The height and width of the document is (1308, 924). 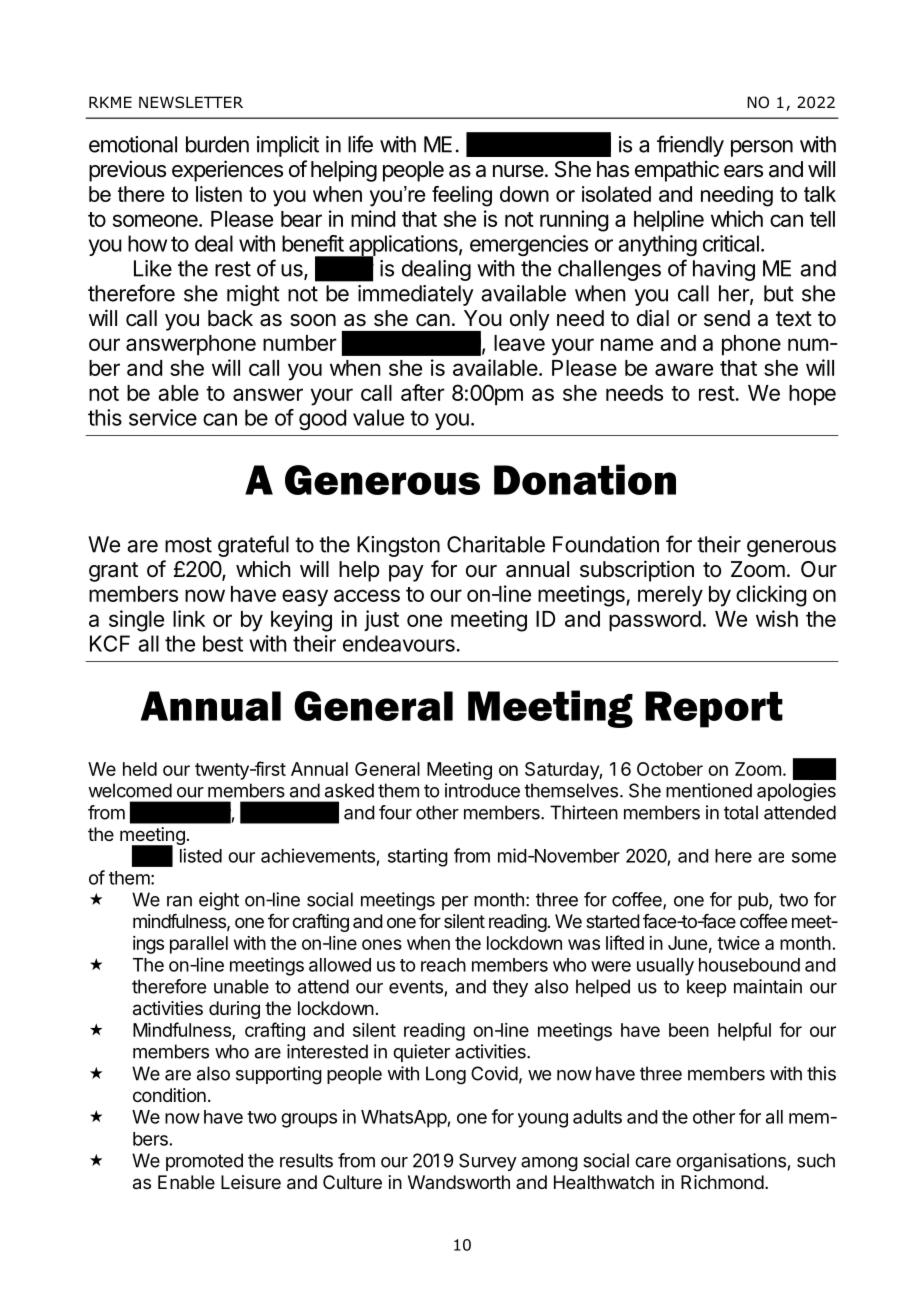 What do you see at coordinates (230, 318) in the document?
I see `back` at bounding box center [230, 318].
